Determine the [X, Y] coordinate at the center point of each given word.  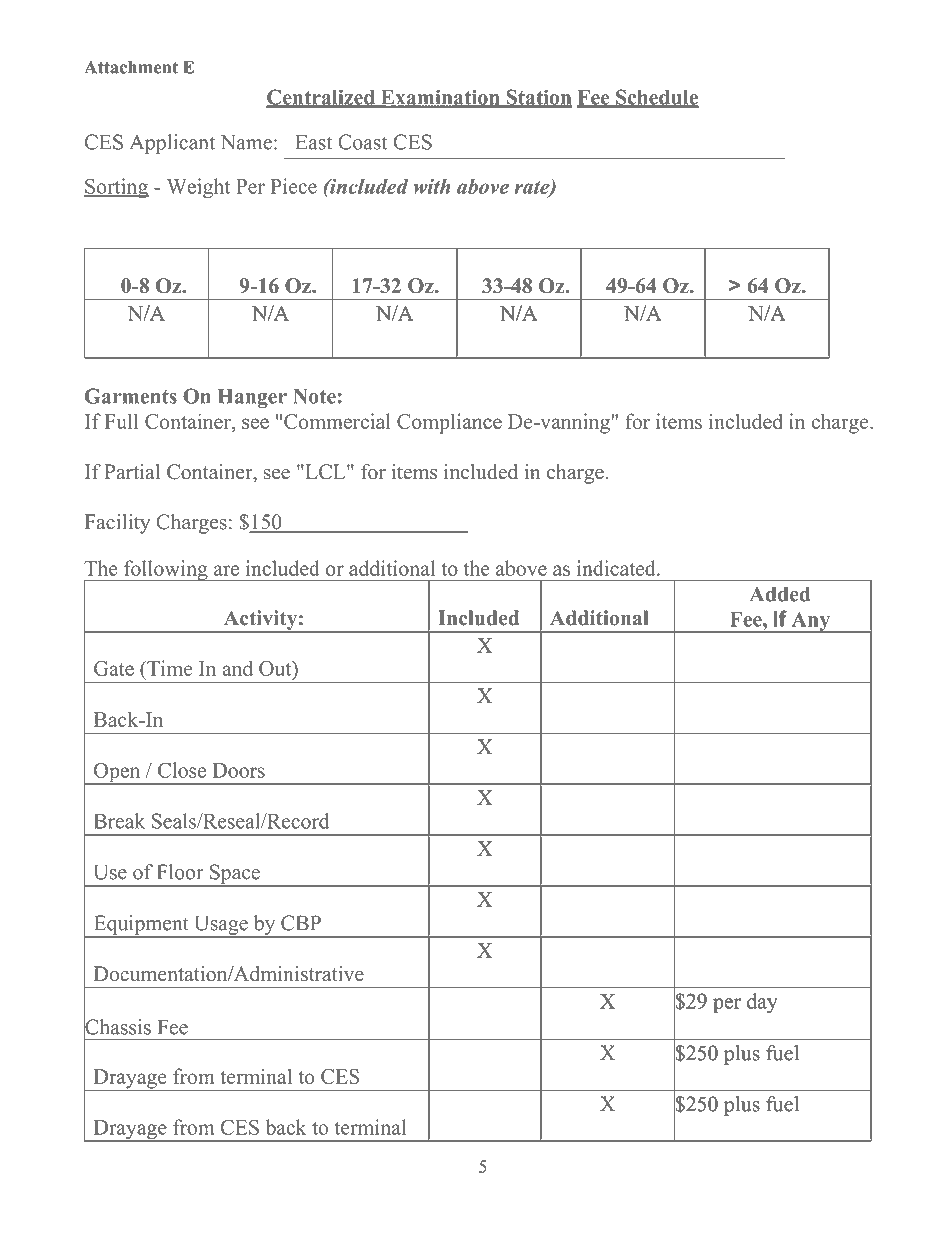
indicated [617, 568]
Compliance [449, 423]
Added [780, 594]
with [432, 186]
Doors [239, 770]
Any [810, 622]
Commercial [337, 421]
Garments [131, 396]
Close [182, 770]
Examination [440, 98]
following [166, 570]
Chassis [117, 1027]
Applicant [172, 144]
